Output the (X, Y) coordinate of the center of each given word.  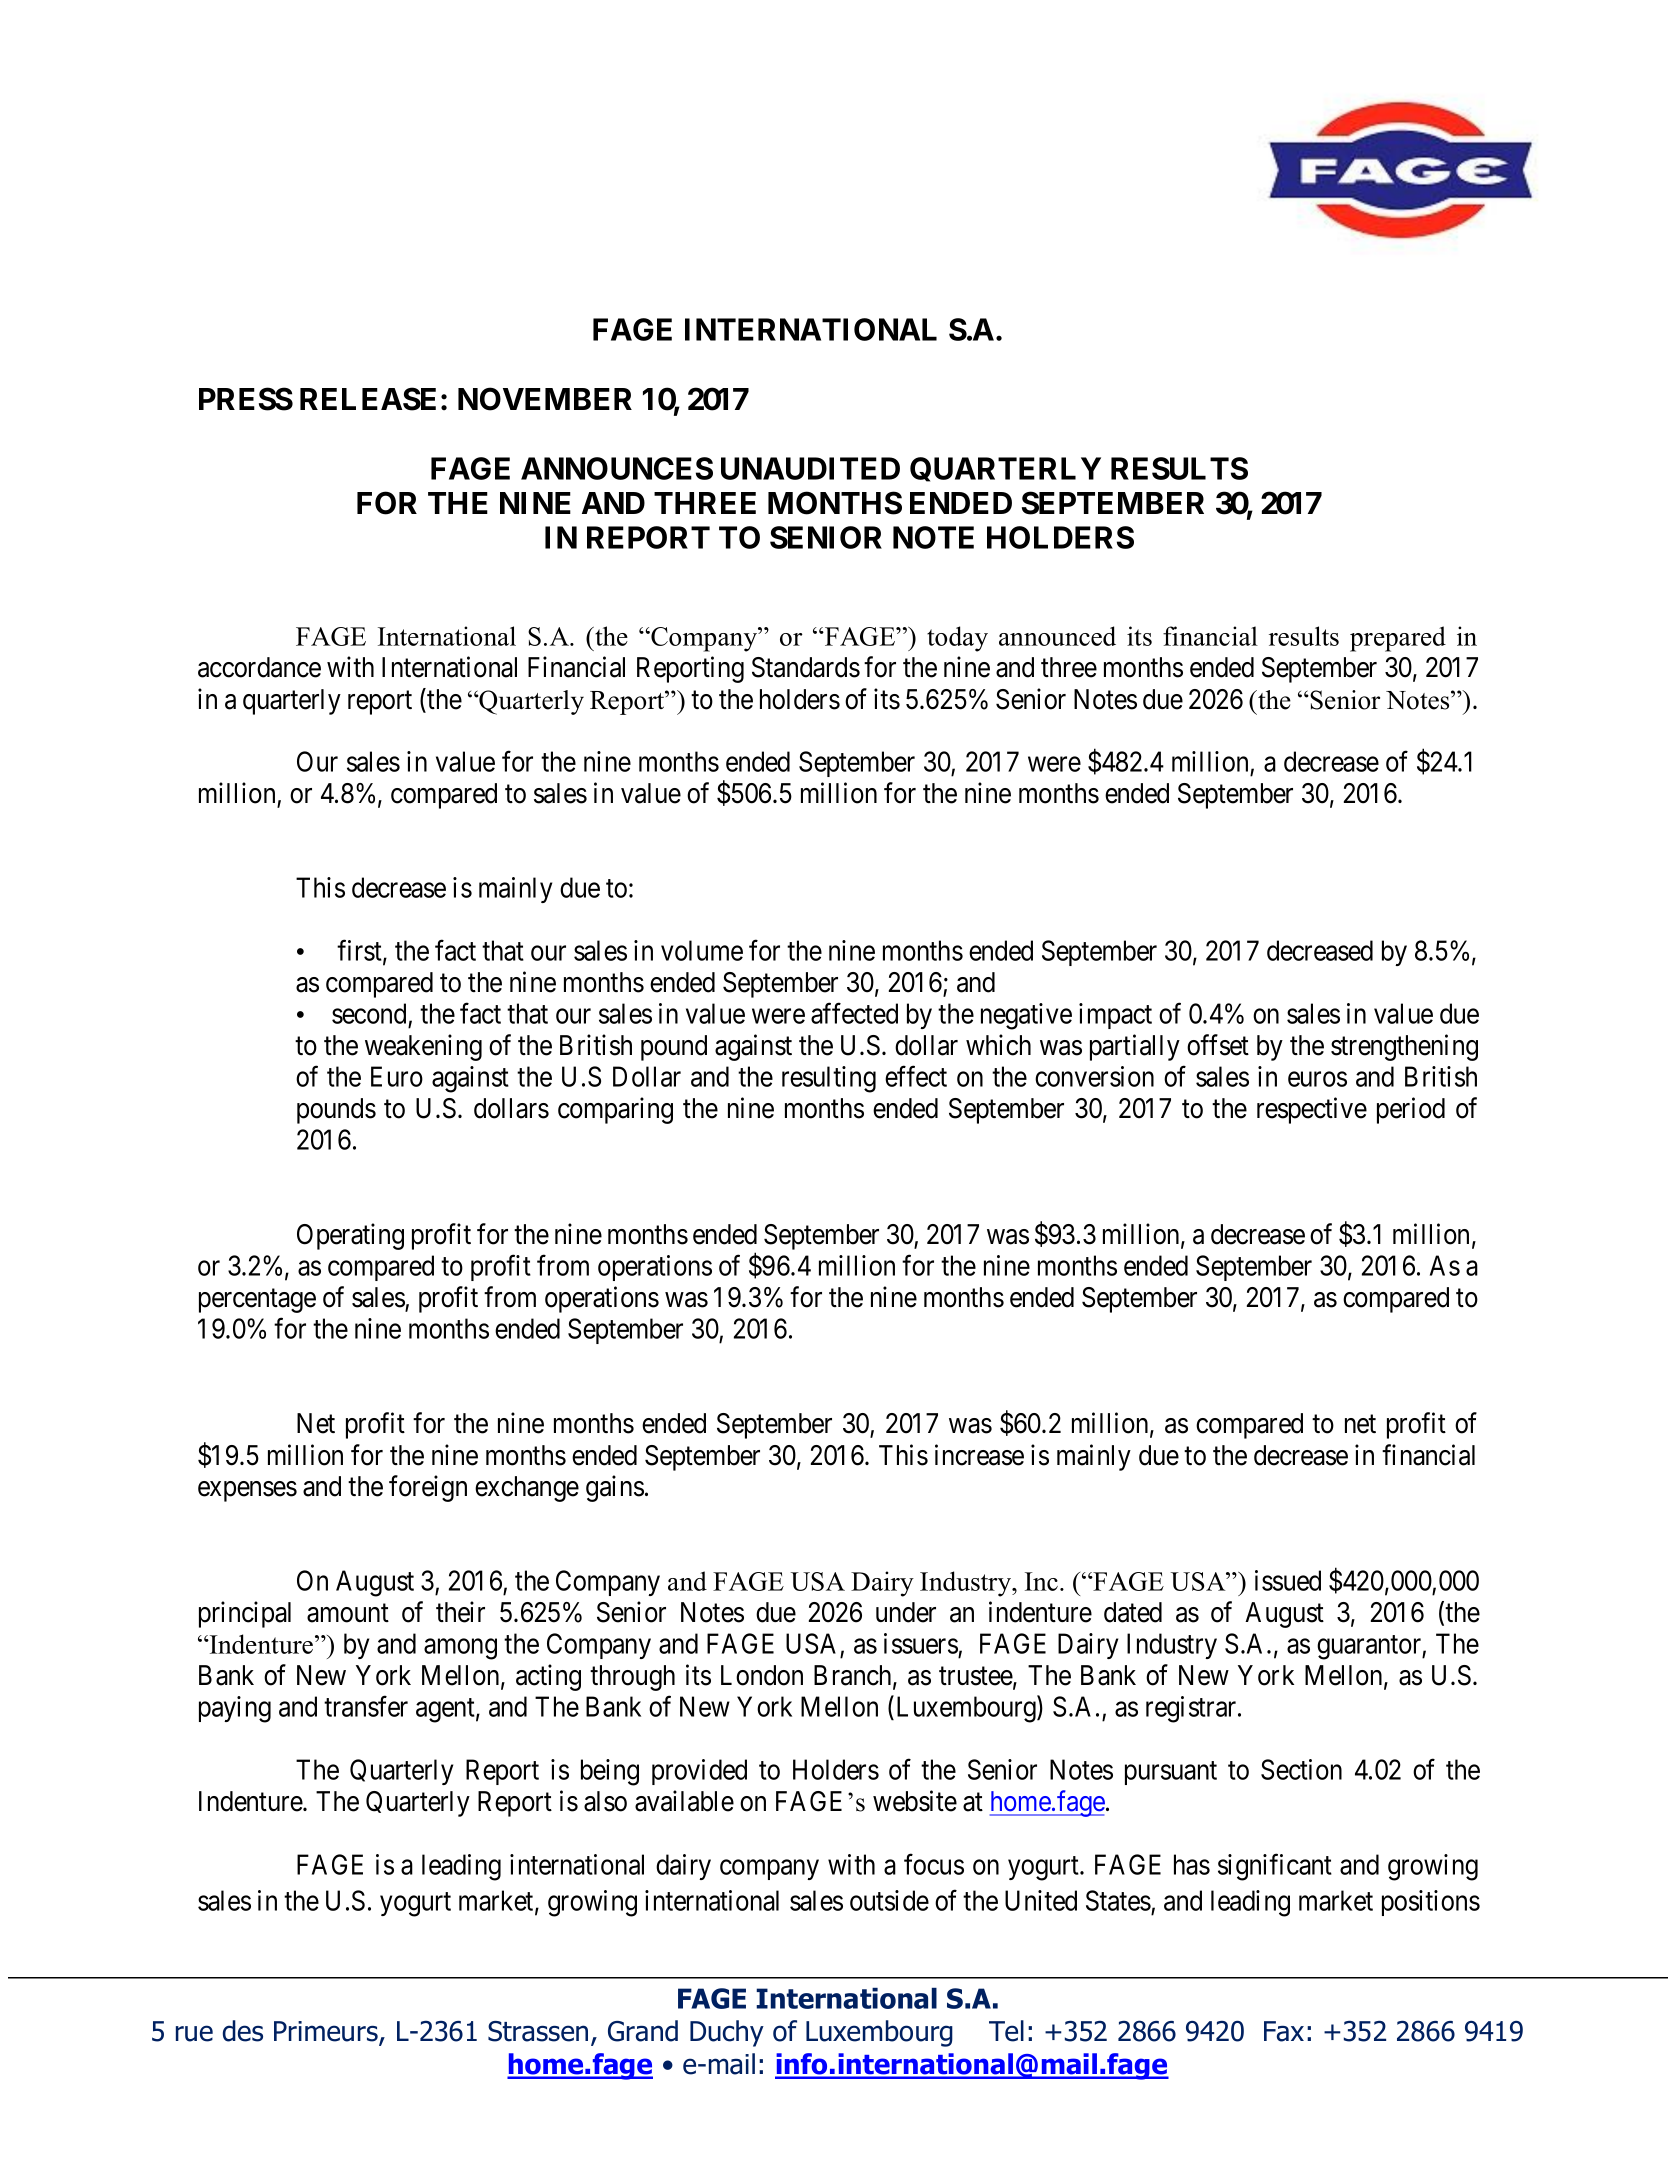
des (243, 2031)
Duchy (727, 2033)
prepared (1398, 639)
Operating (350, 1236)
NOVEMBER (545, 399)
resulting (829, 1079)
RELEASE (368, 399)
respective (1312, 1110)
